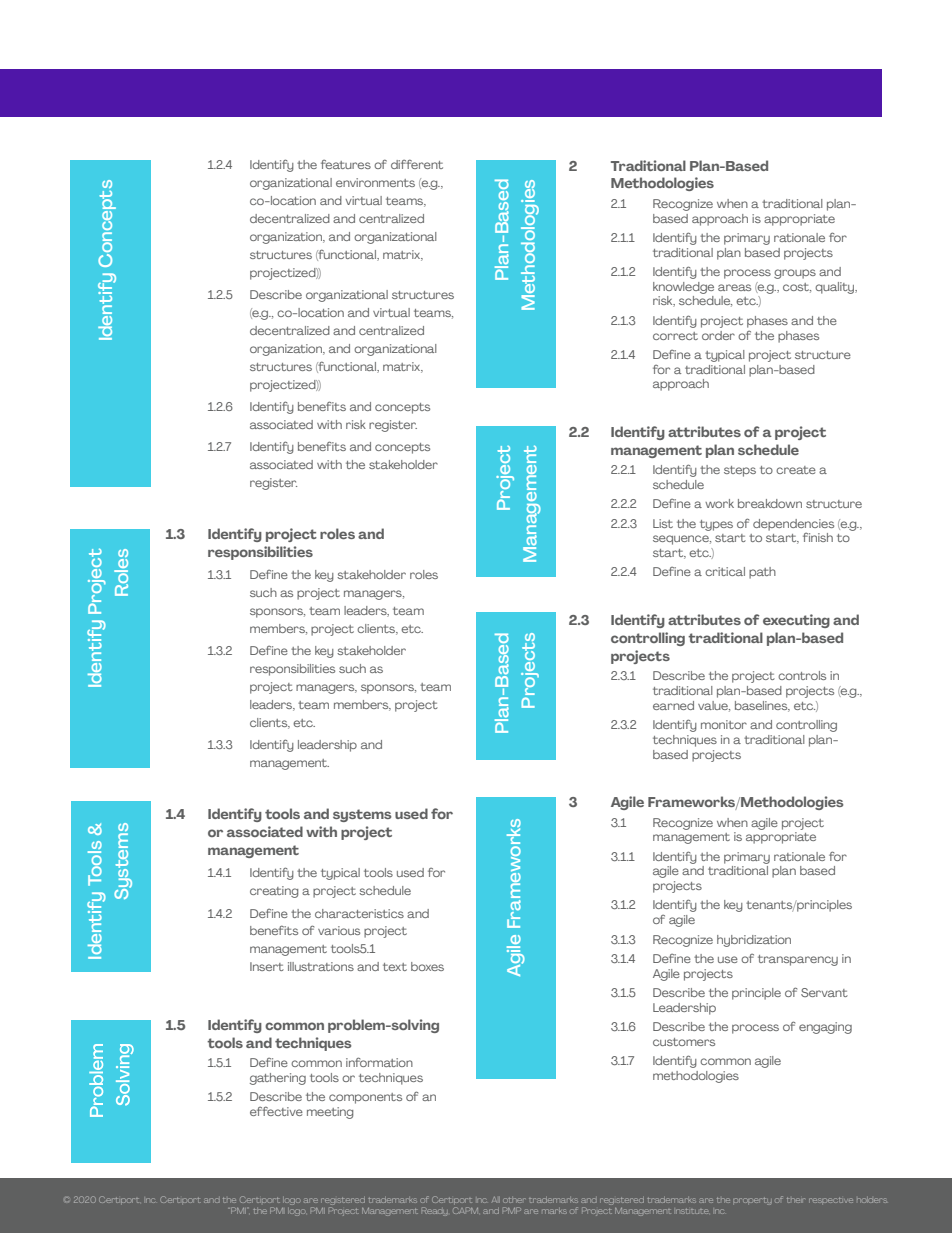 Image resolution: width=952 pixels, height=1233 pixels. I want to click on characteristics, so click(359, 913).
